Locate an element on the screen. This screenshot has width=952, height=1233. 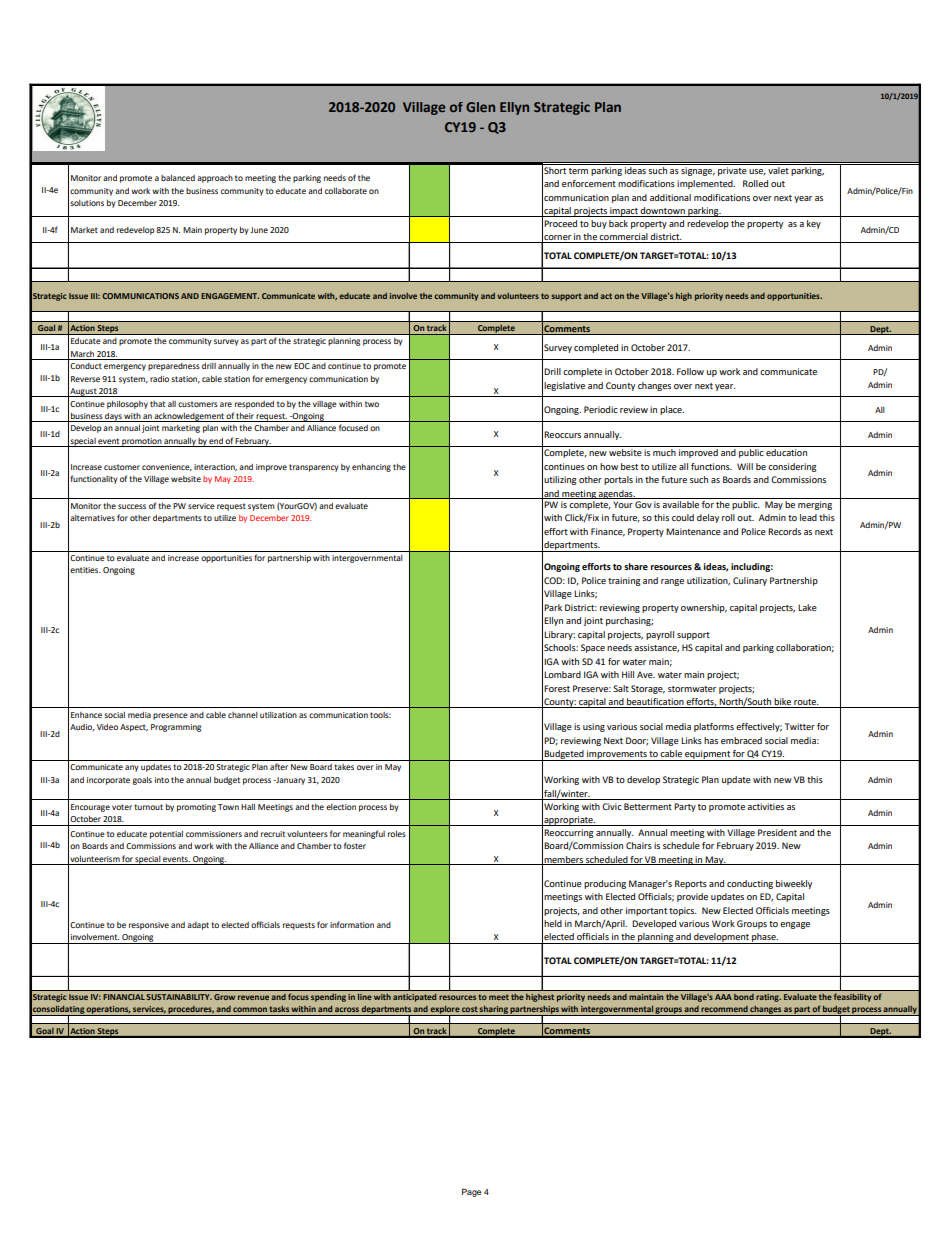
balanced is located at coordinates (178, 178).
